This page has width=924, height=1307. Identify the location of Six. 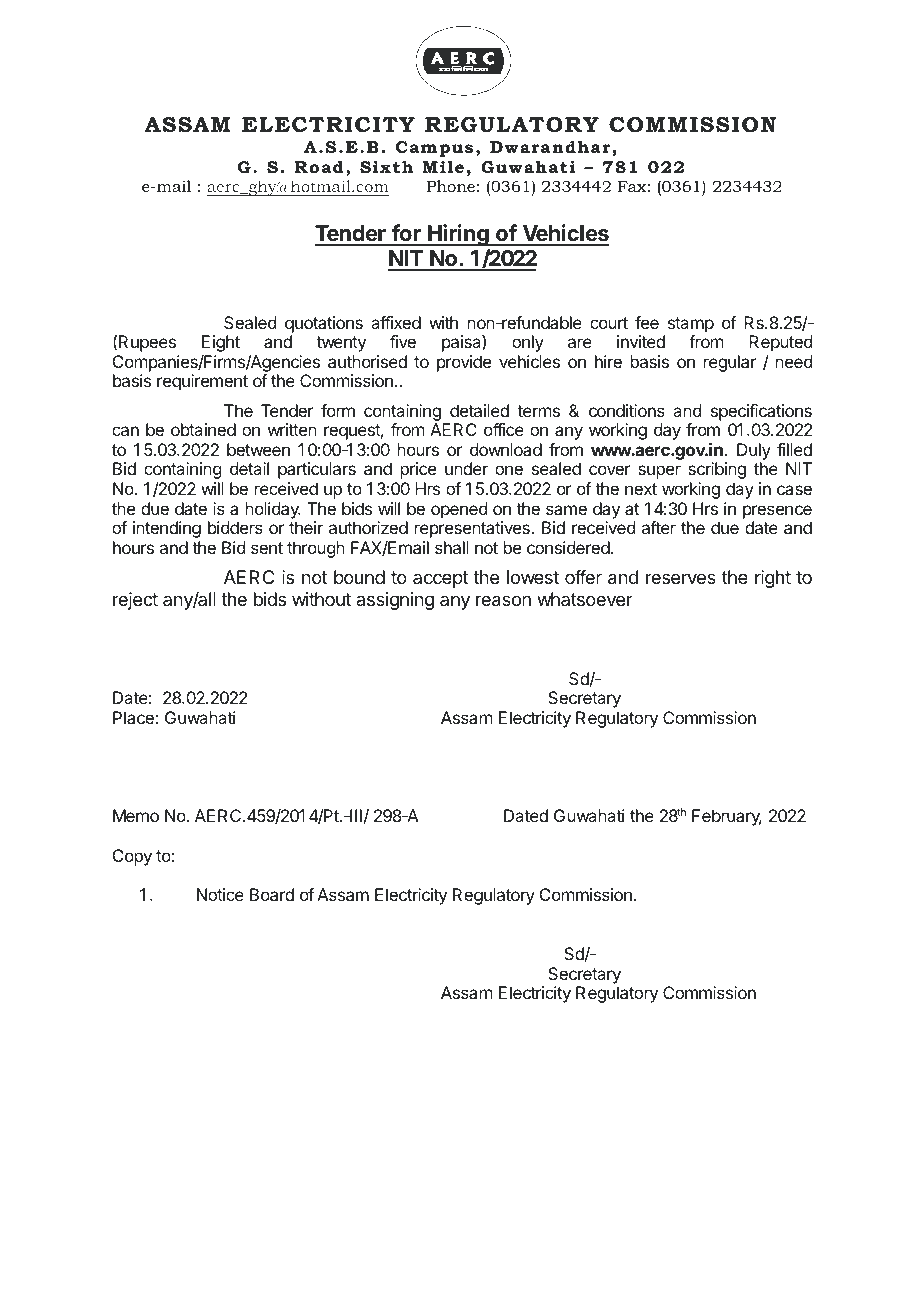
(375, 166).
